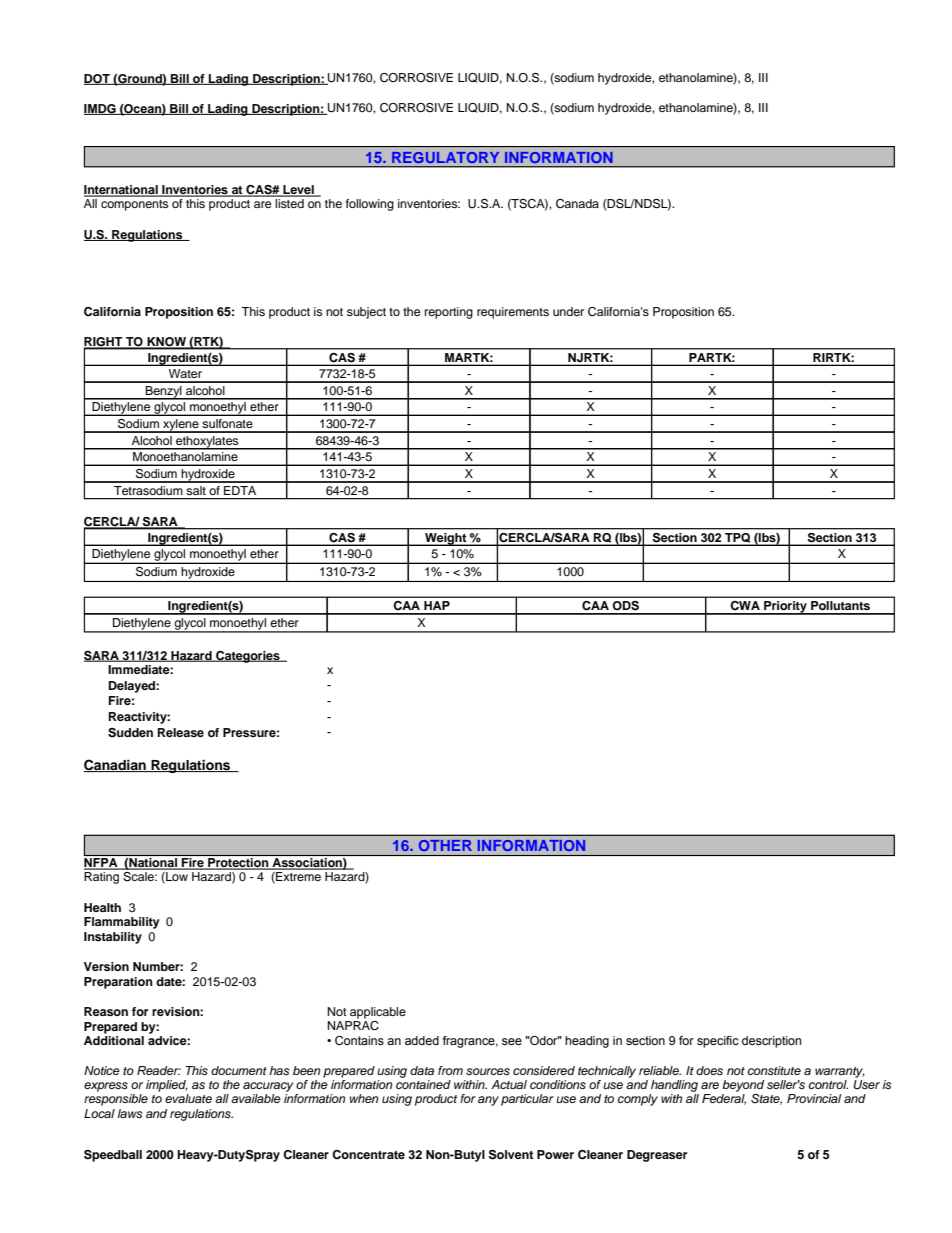  Describe the element at coordinates (785, 608) in the document. I see `Priority` at that location.
